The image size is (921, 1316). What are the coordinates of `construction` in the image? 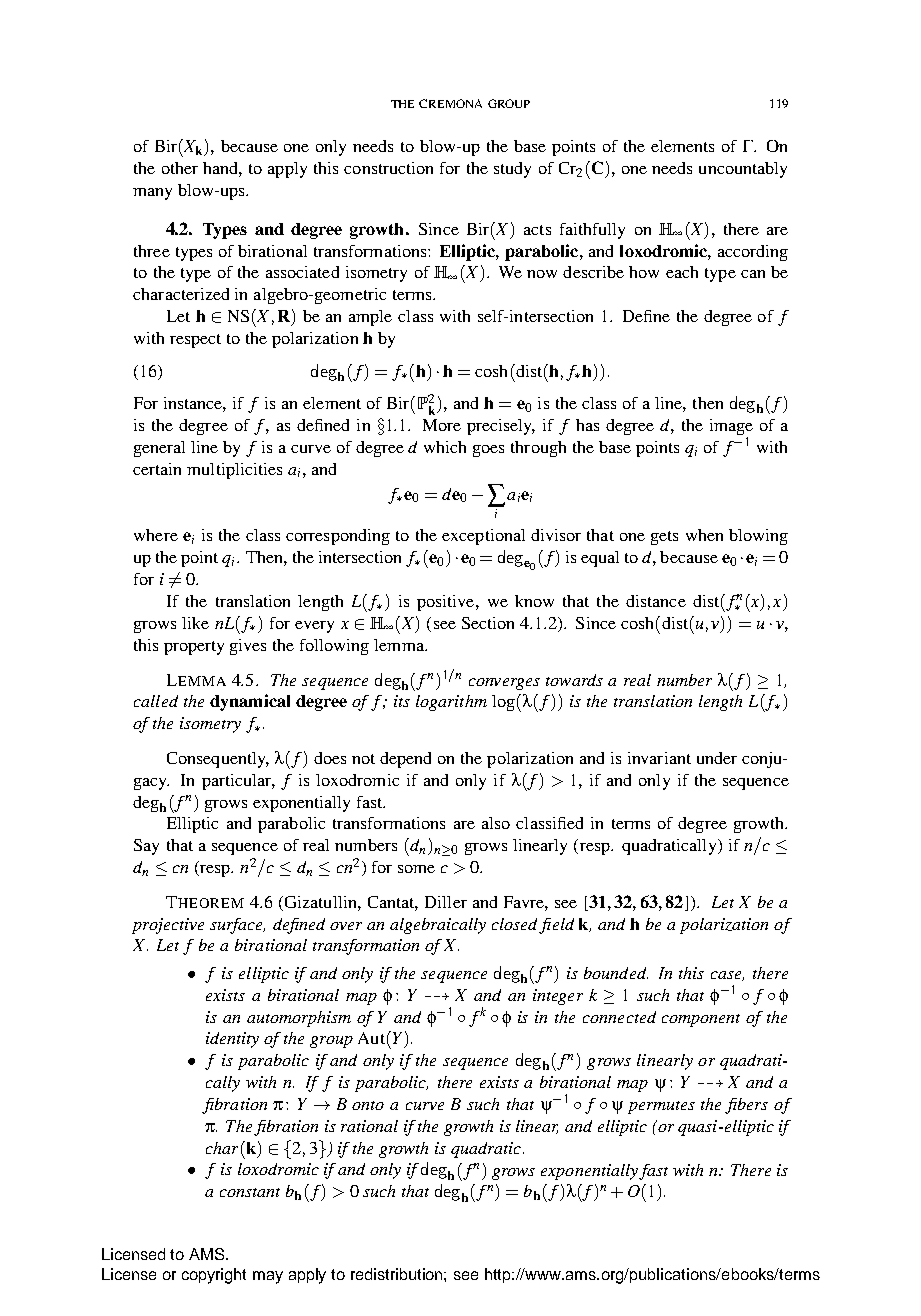 It's located at (388, 168).
